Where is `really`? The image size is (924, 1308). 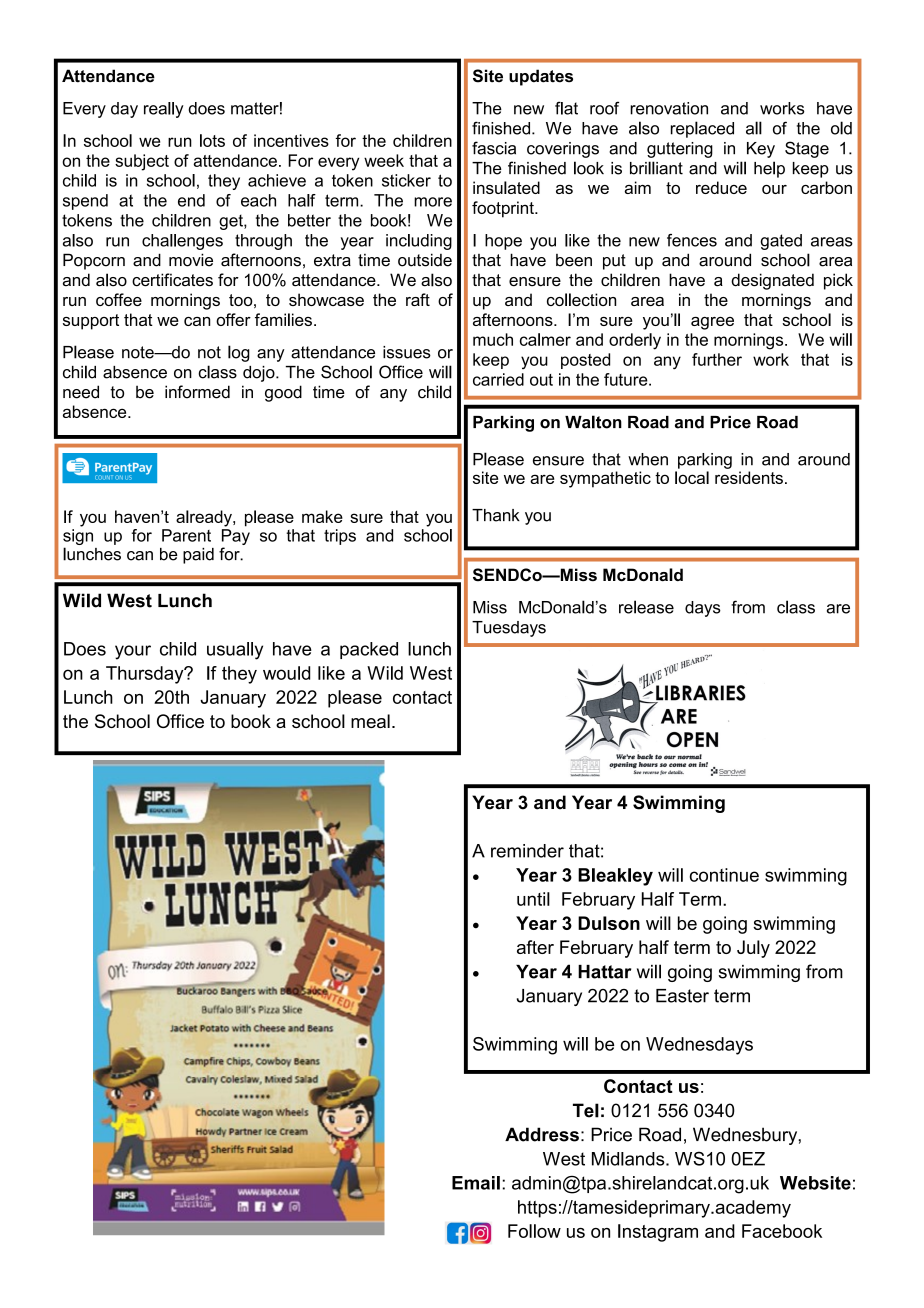
really is located at coordinates (164, 110).
